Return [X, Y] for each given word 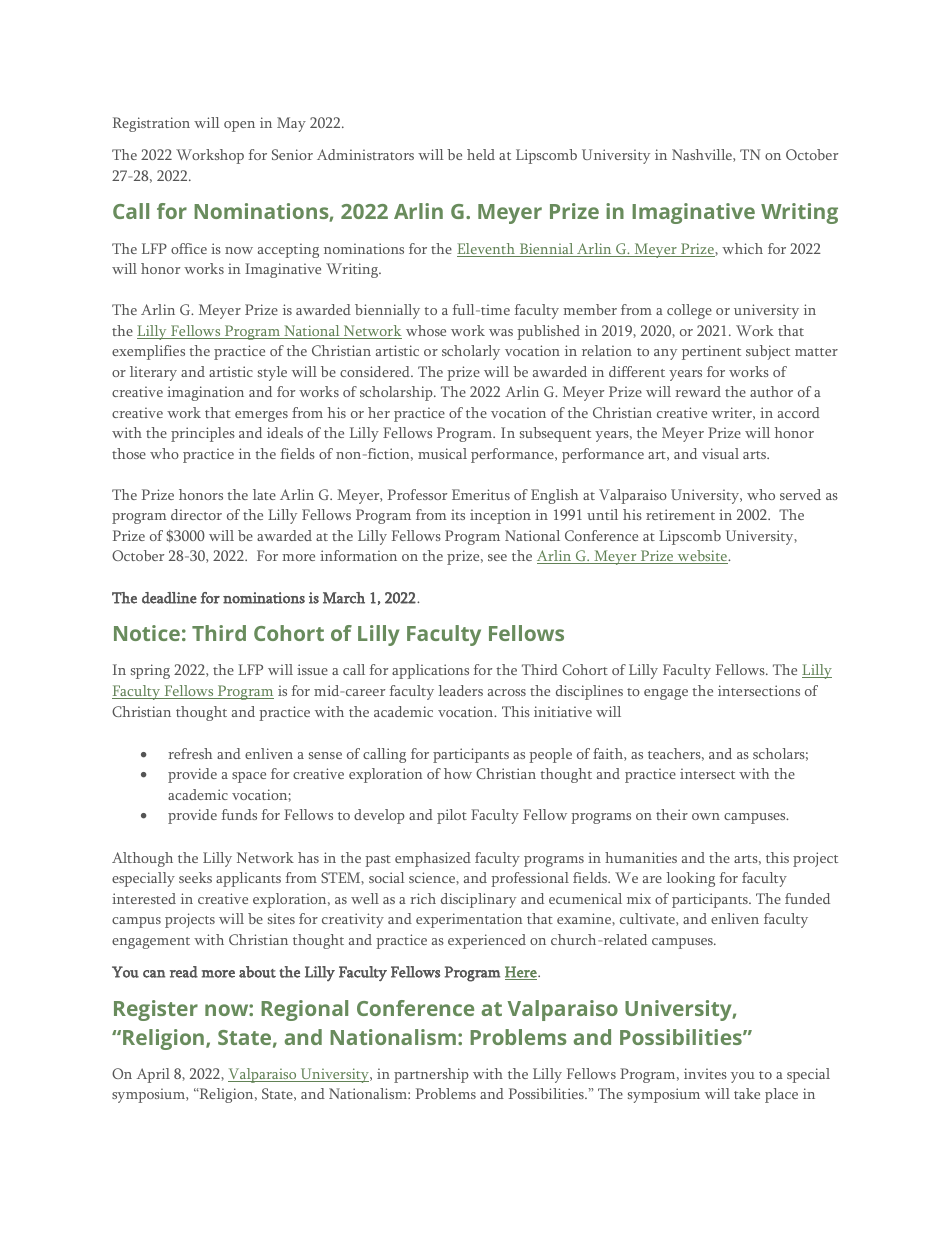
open [239, 126]
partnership [431, 1075]
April [153, 1075]
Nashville [703, 155]
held [481, 154]
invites [705, 1073]
